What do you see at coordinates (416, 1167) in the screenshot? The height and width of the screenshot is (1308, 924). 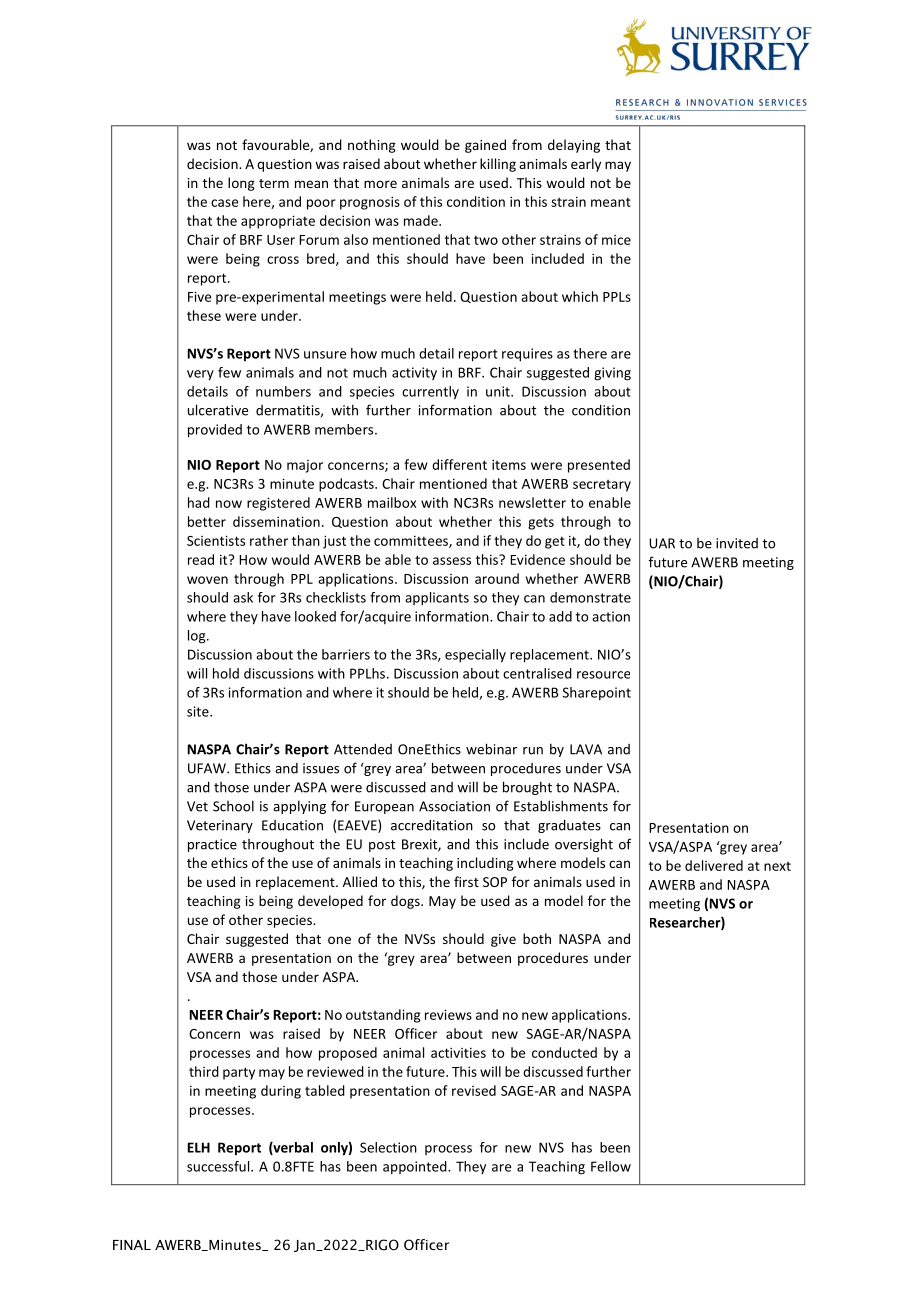 I see `appointed` at bounding box center [416, 1167].
